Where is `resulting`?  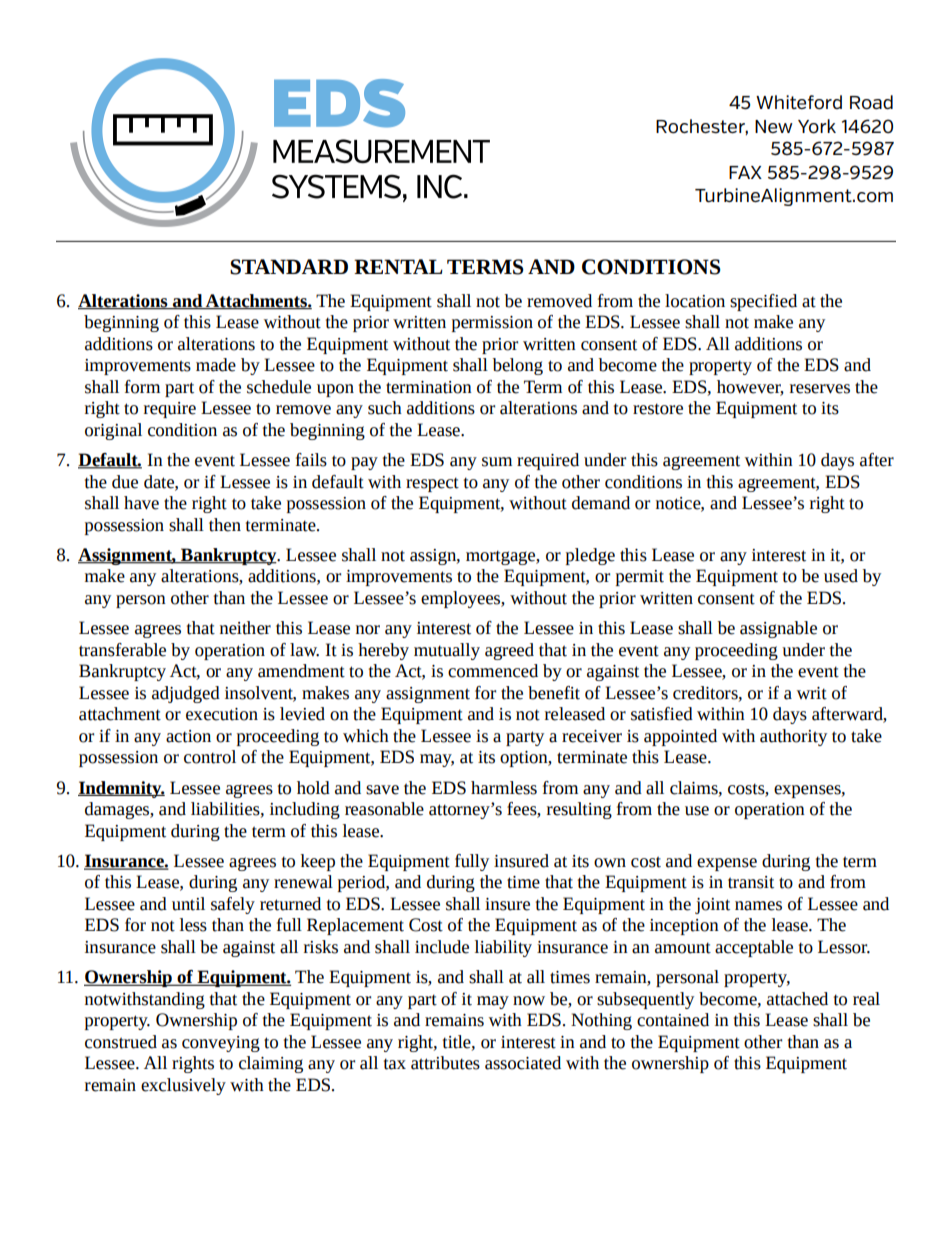
resulting is located at coordinates (579, 810).
